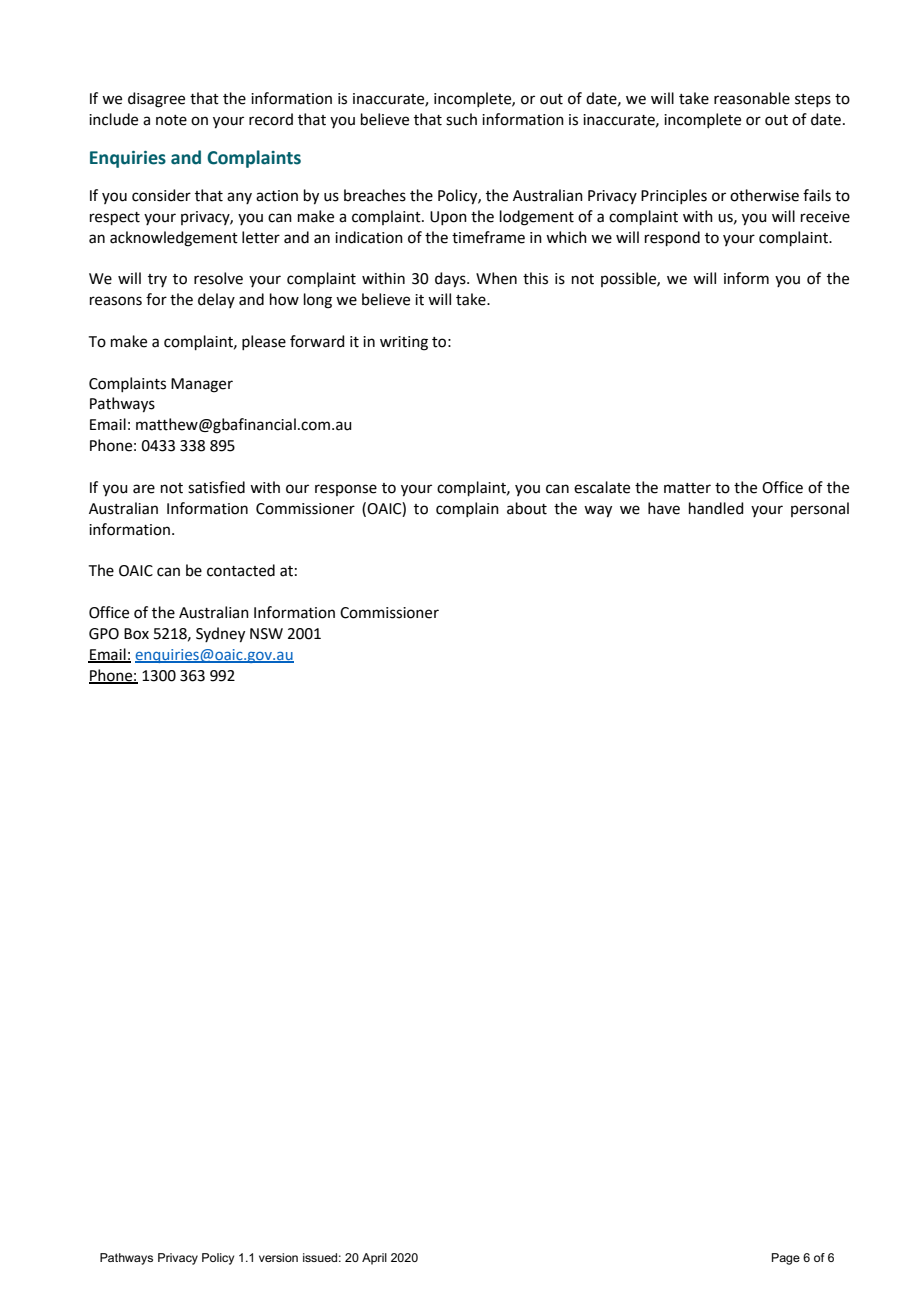 The width and height of the screenshot is (924, 1308). Describe the element at coordinates (216, 487) in the screenshot. I see `satisfied` at that location.
